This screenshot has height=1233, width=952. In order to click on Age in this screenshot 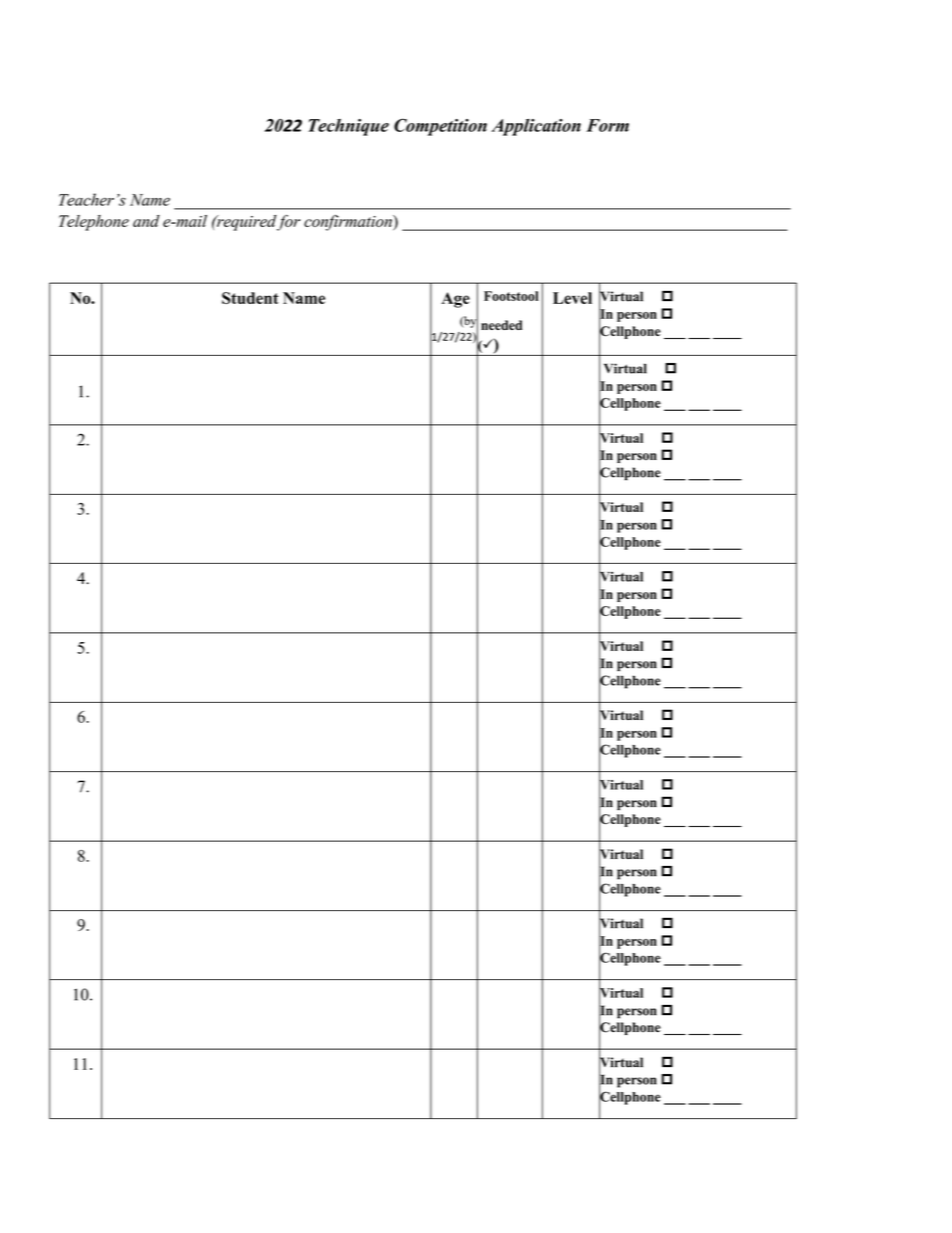, I will do `click(455, 300)`.
